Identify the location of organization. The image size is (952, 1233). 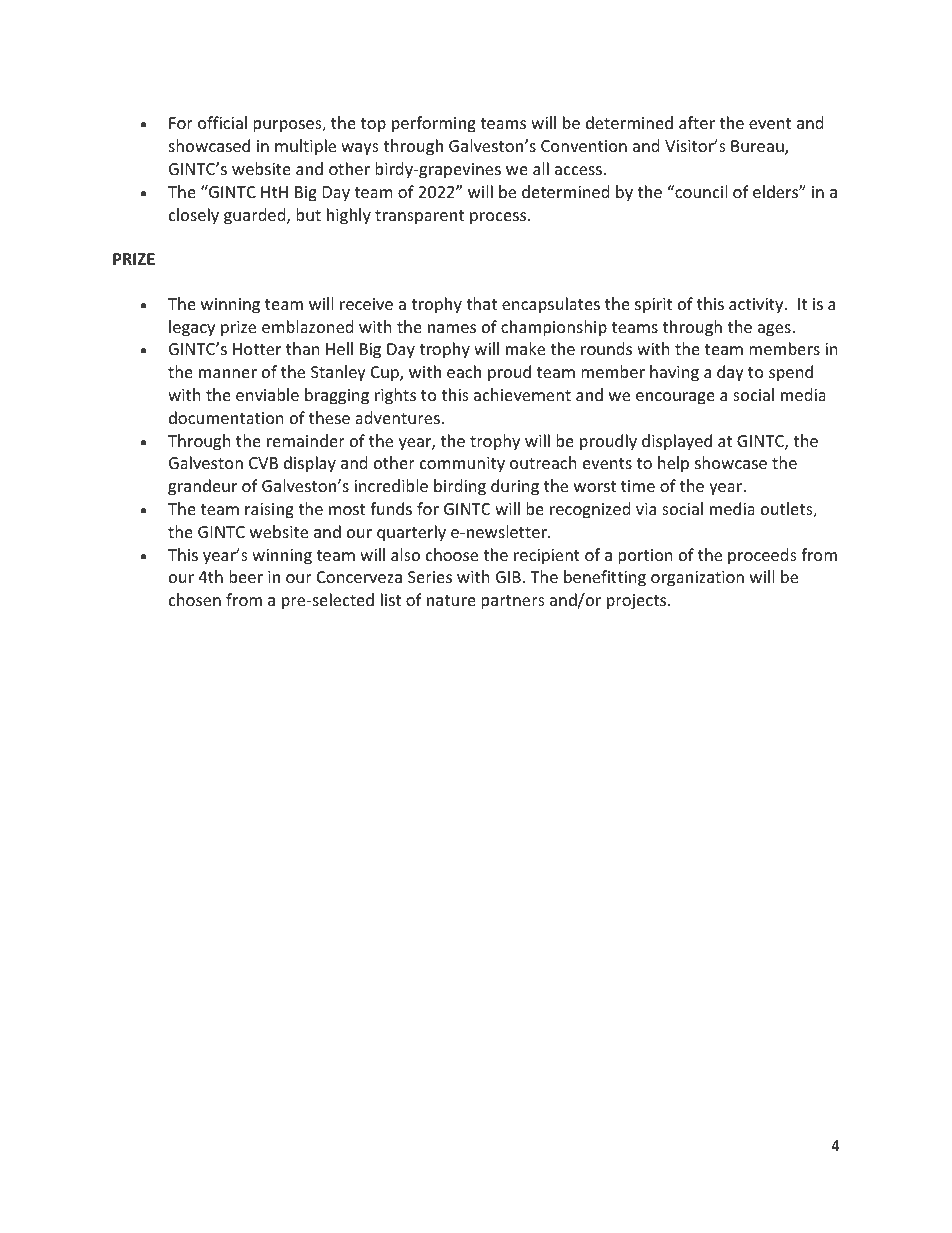
(697, 579).
